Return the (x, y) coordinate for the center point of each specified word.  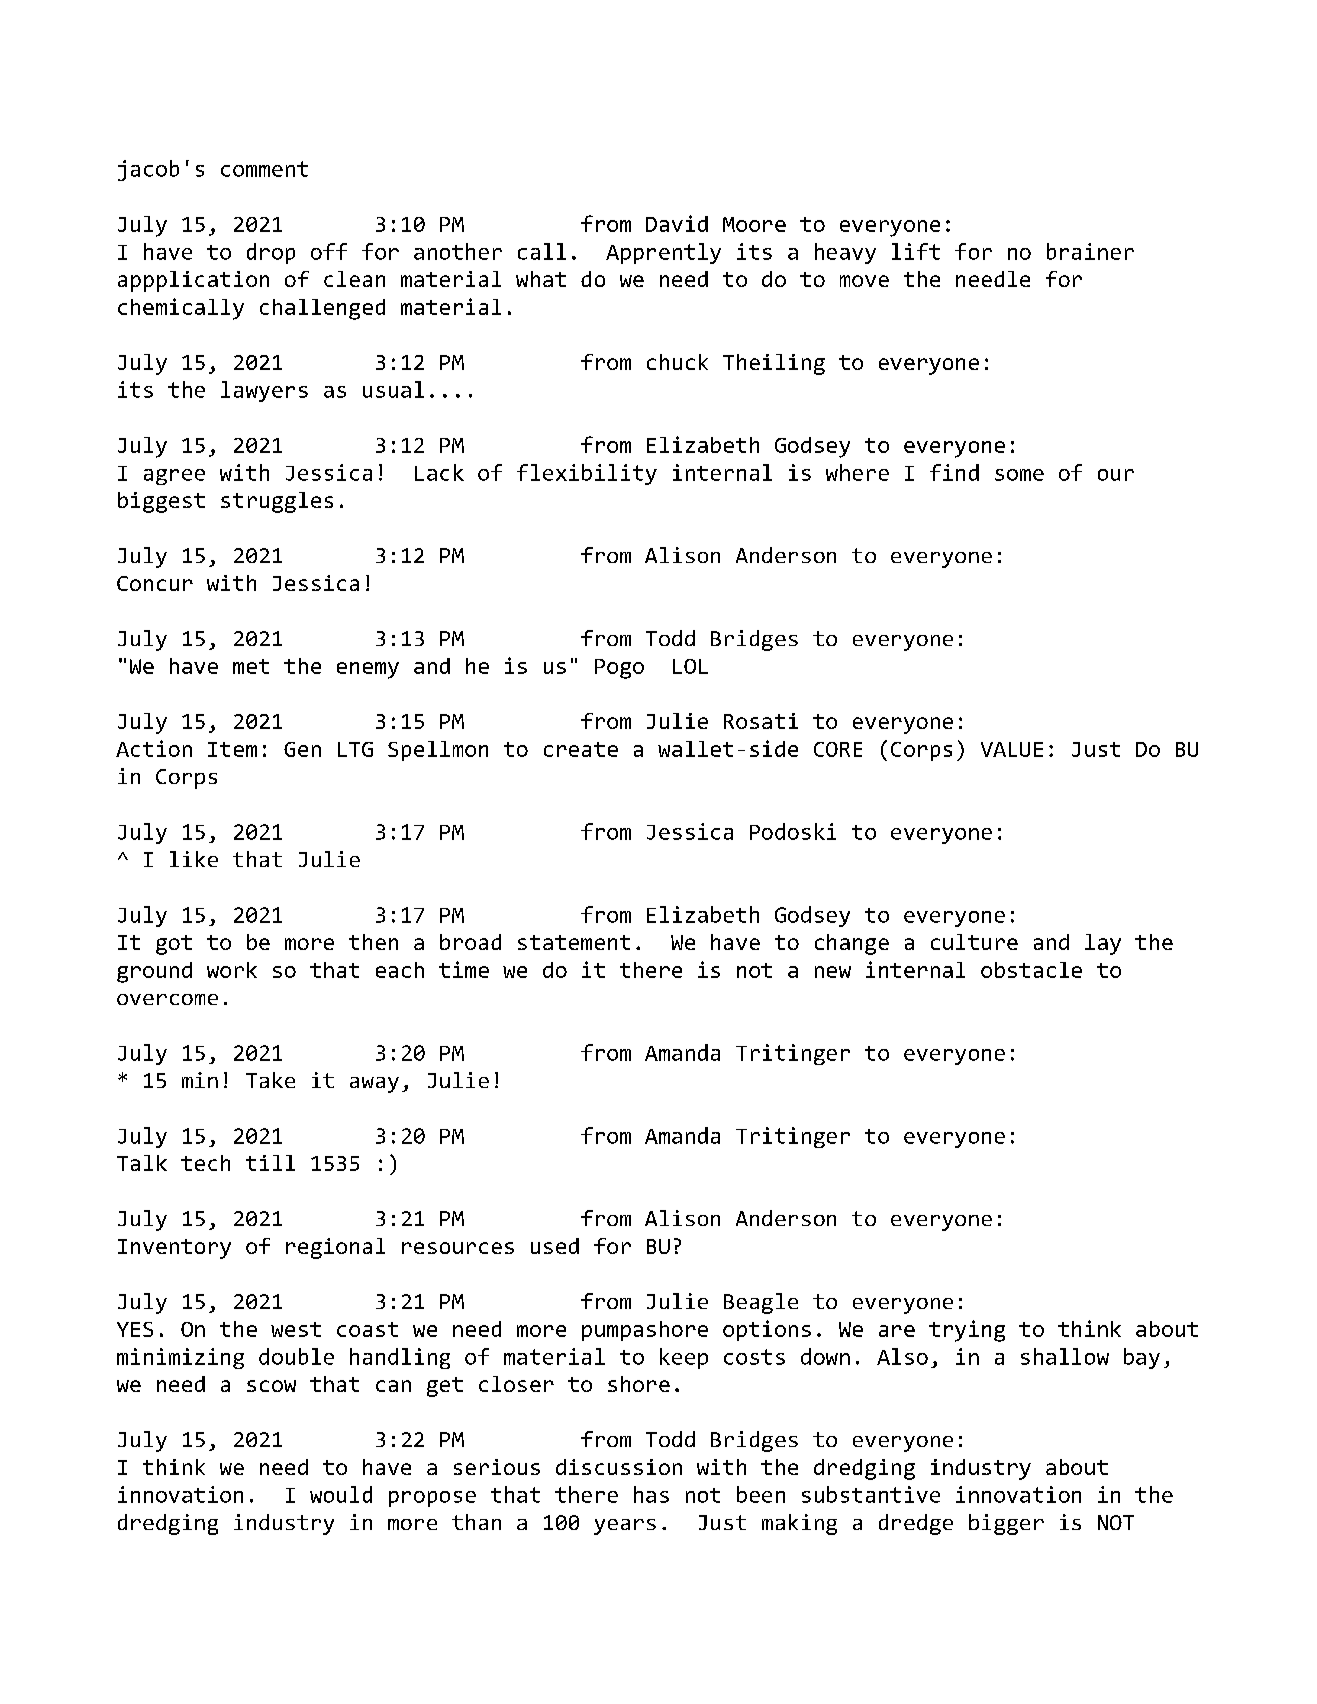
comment (264, 169)
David (677, 223)
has (651, 1494)
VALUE (1012, 749)
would (341, 1494)
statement (574, 942)
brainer (1090, 251)
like (194, 859)
